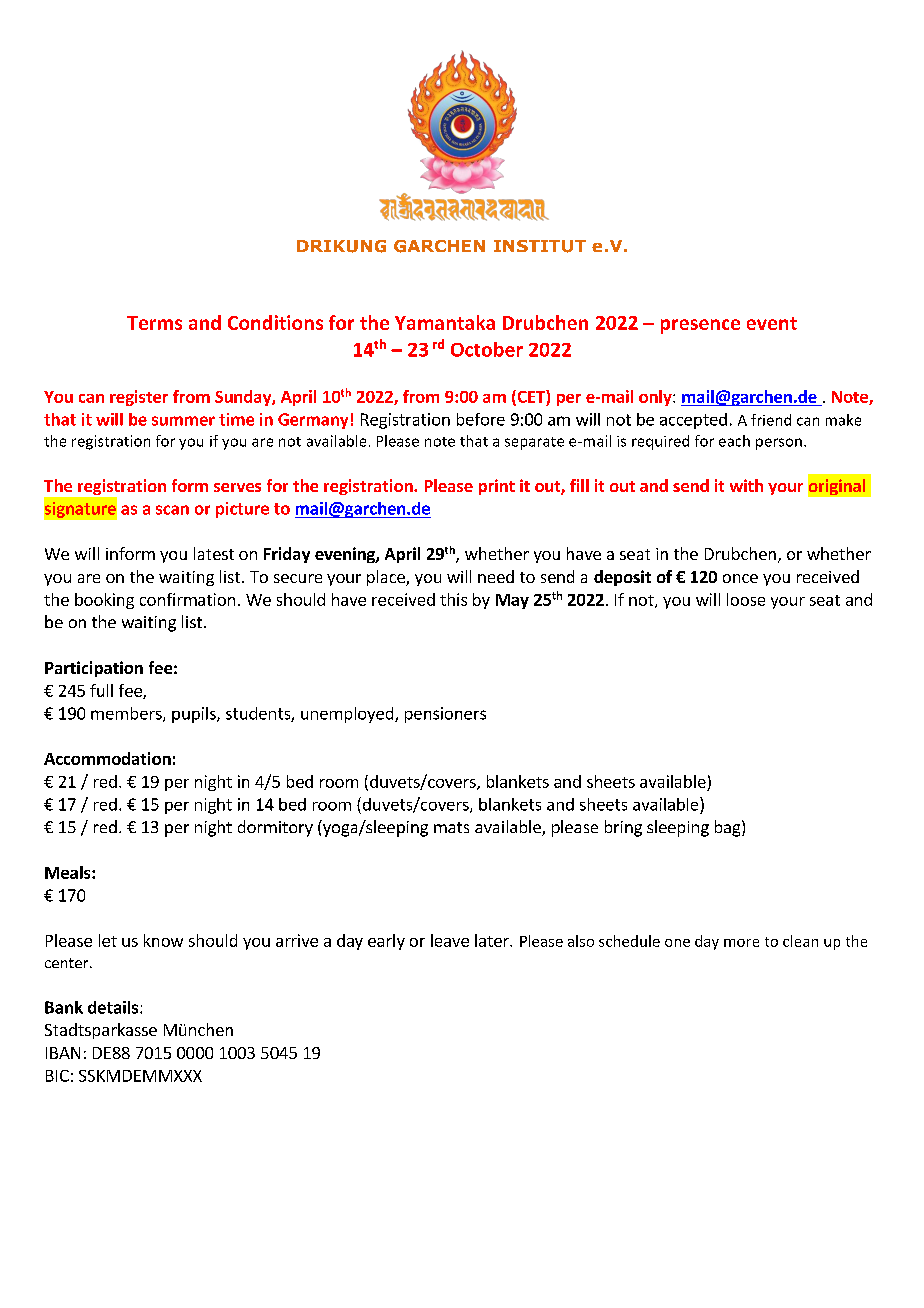 The width and height of the page is (924, 1308). What do you see at coordinates (154, 323) in the page?
I see `Terms` at bounding box center [154, 323].
